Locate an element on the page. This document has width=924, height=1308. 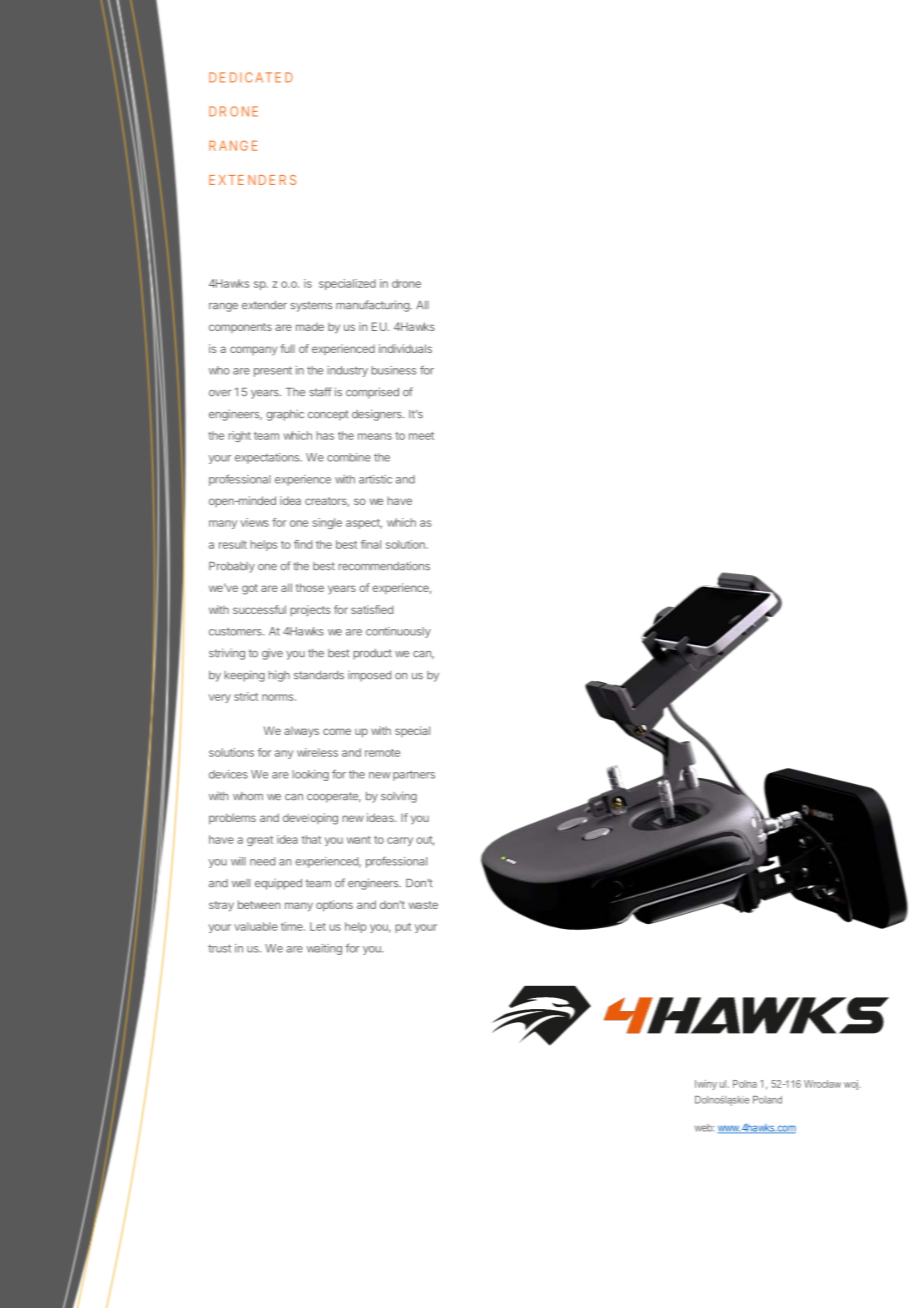
waiting is located at coordinates (324, 949).
